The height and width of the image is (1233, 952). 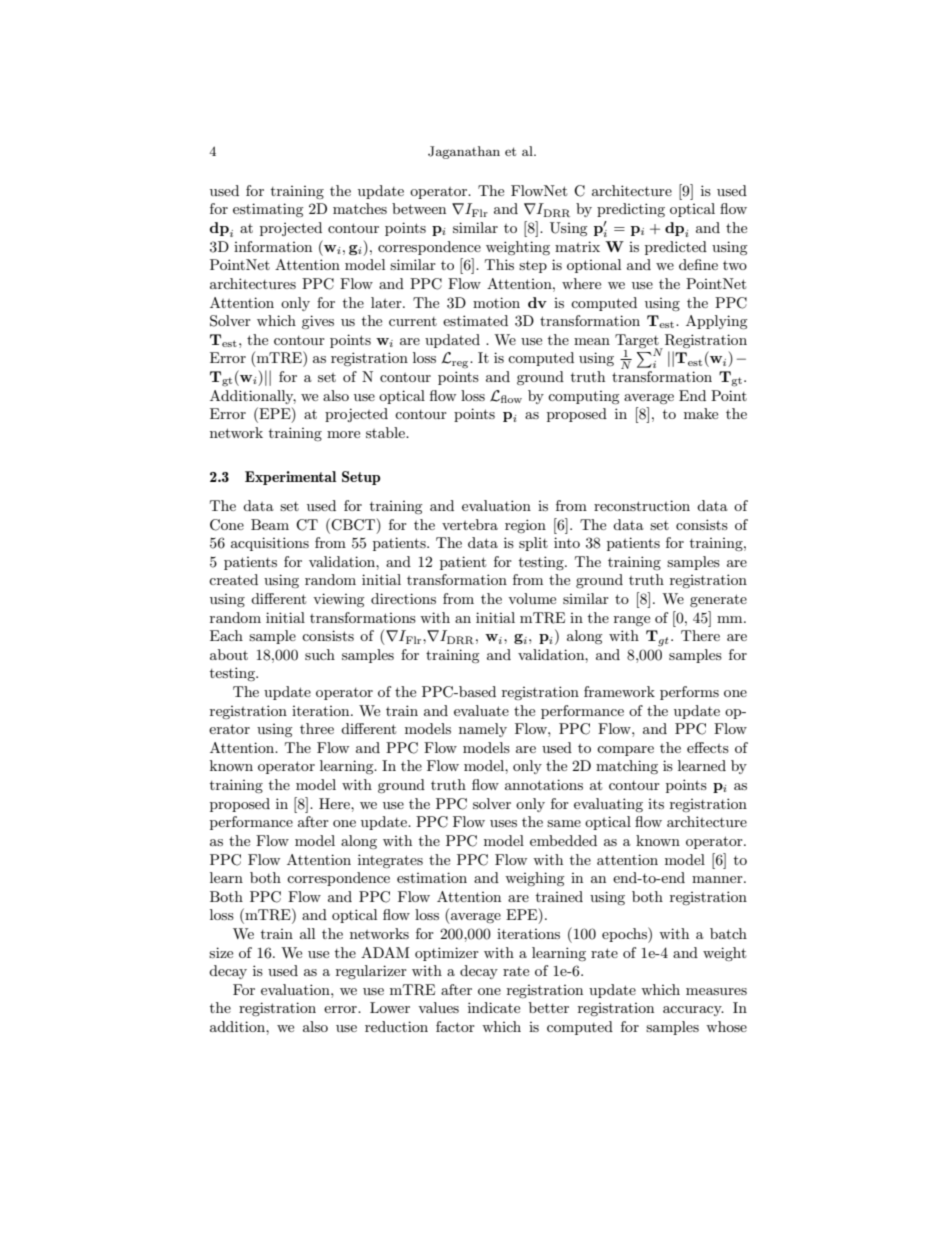 I want to click on such, so click(x=320, y=654).
